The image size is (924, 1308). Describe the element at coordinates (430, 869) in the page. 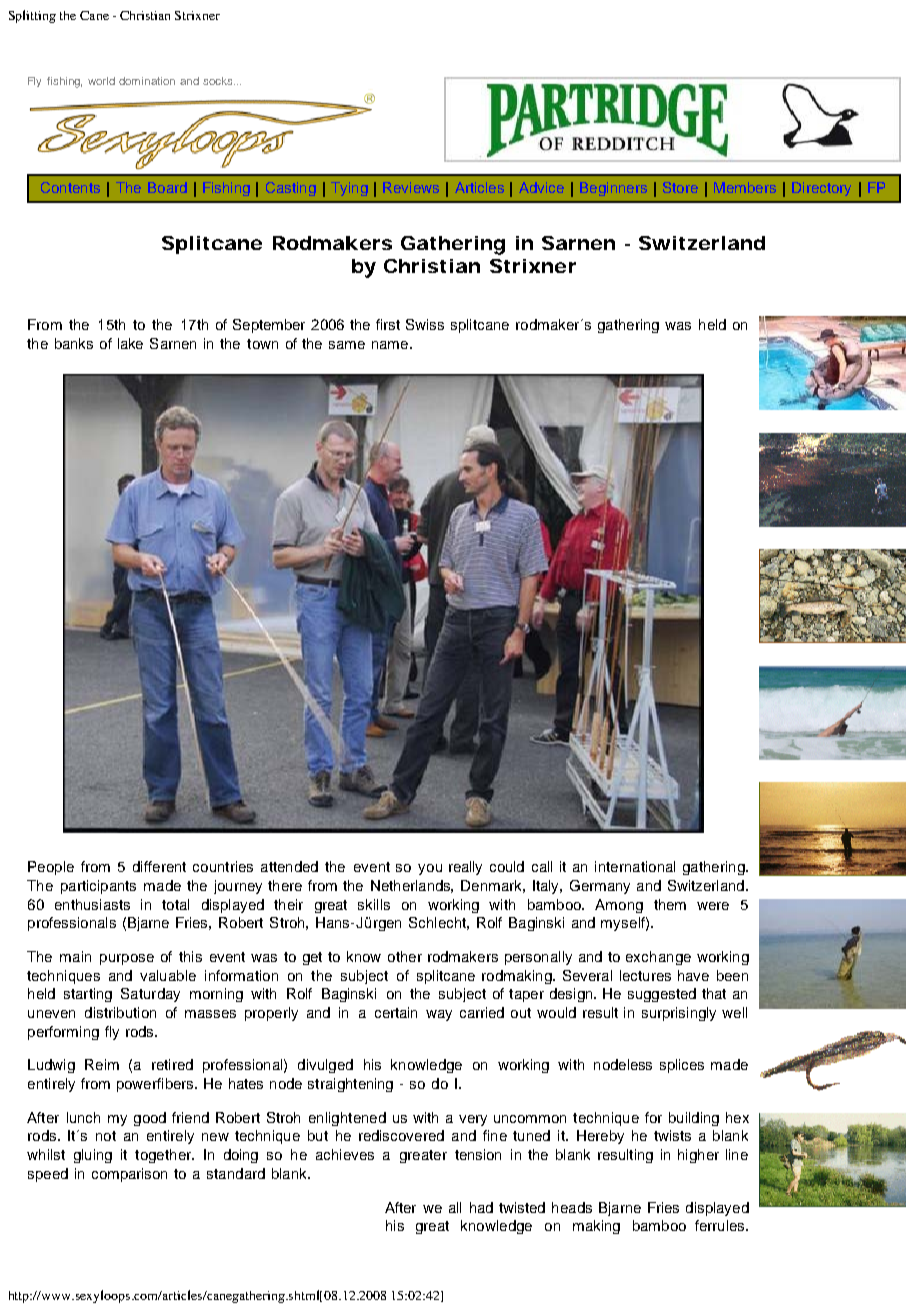

I see `you` at that location.
